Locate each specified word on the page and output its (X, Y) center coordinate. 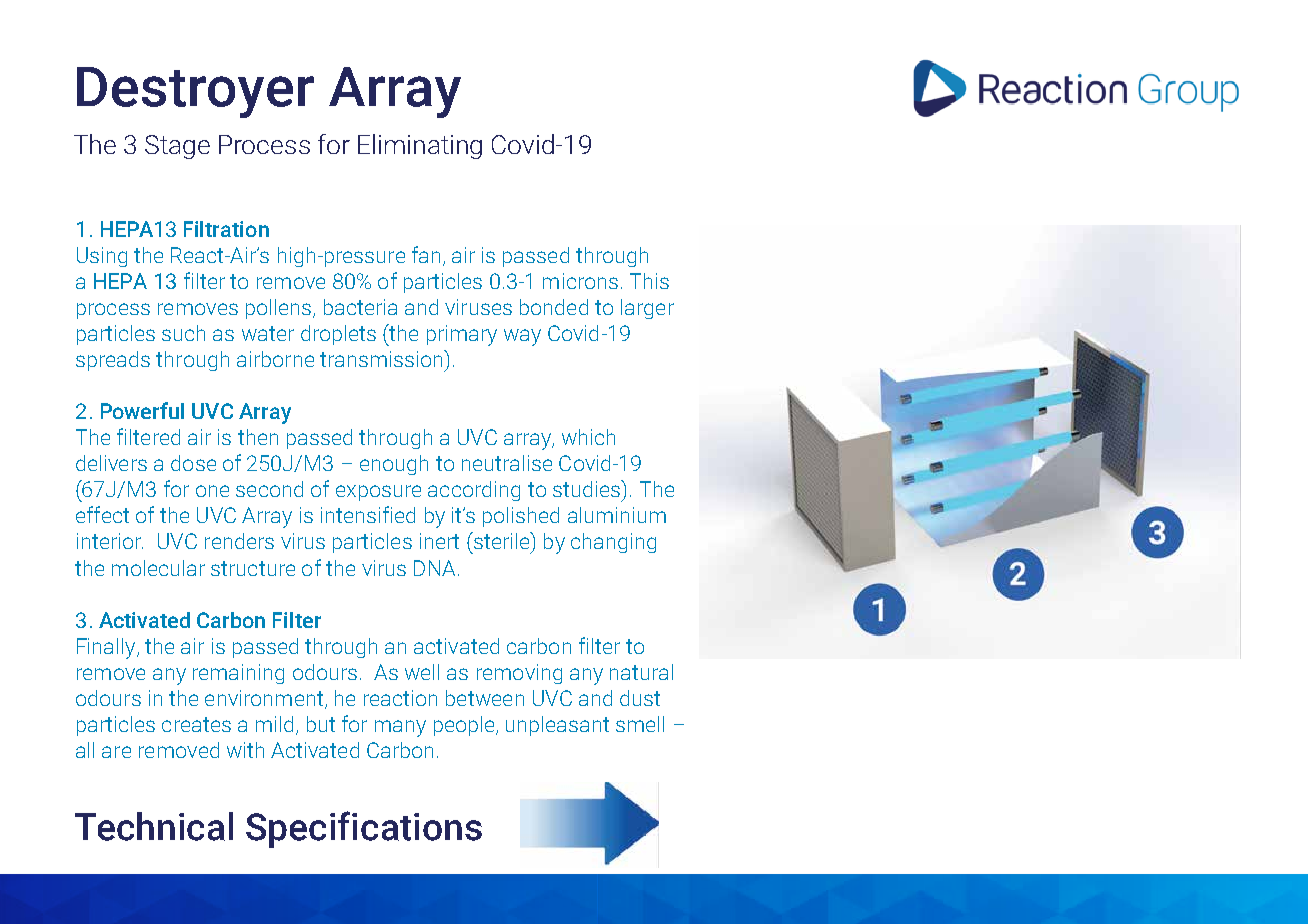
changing (613, 543)
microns (580, 281)
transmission (382, 358)
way (522, 337)
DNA (434, 568)
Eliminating (420, 146)
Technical (154, 826)
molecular (158, 568)
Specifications (364, 829)
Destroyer (195, 92)
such (183, 333)
